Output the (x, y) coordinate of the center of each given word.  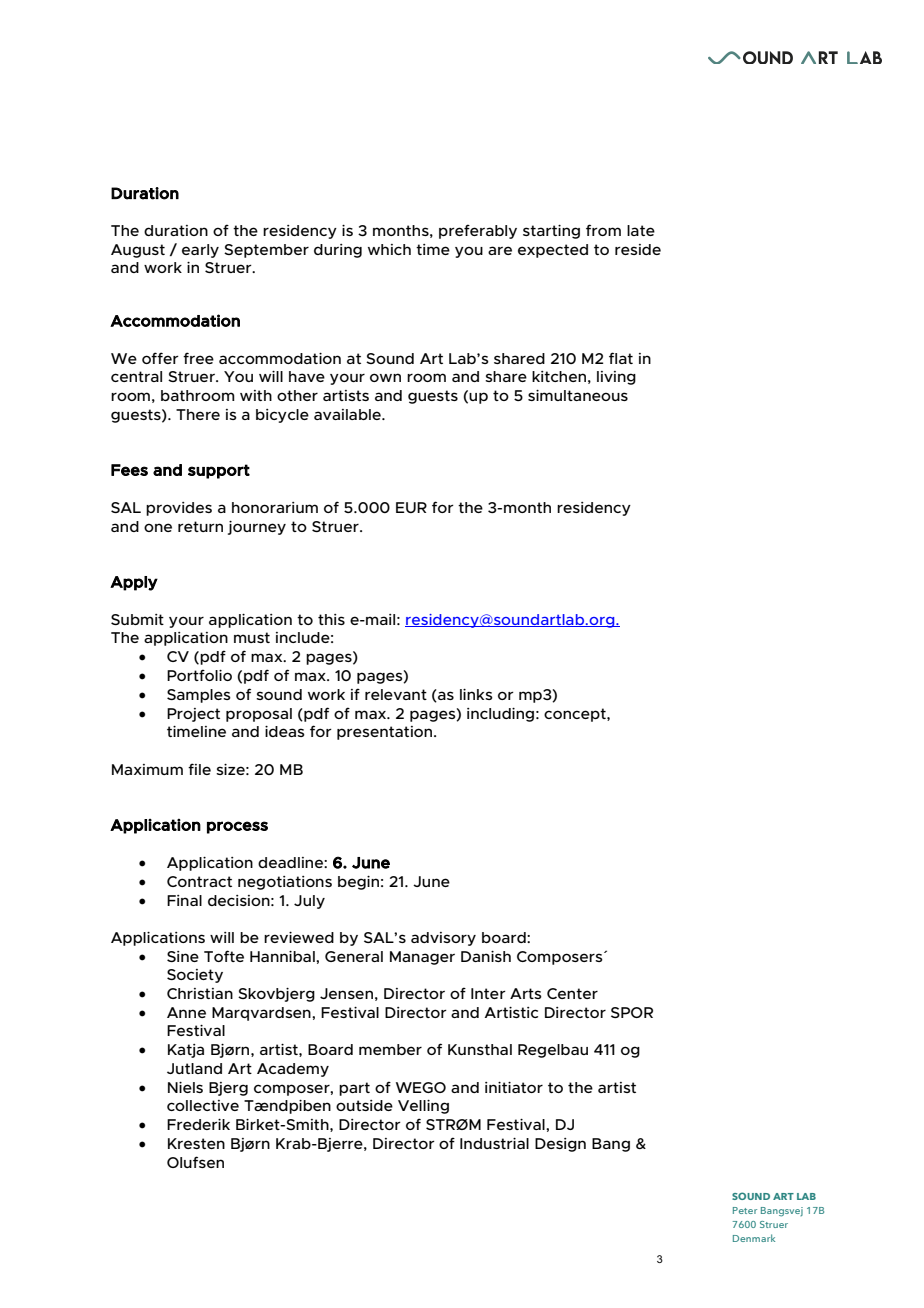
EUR (411, 507)
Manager (422, 958)
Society (195, 976)
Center (572, 993)
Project (193, 715)
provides (179, 509)
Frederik (198, 1124)
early (200, 251)
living (616, 378)
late (641, 230)
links (476, 694)
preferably (478, 231)
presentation (386, 733)
